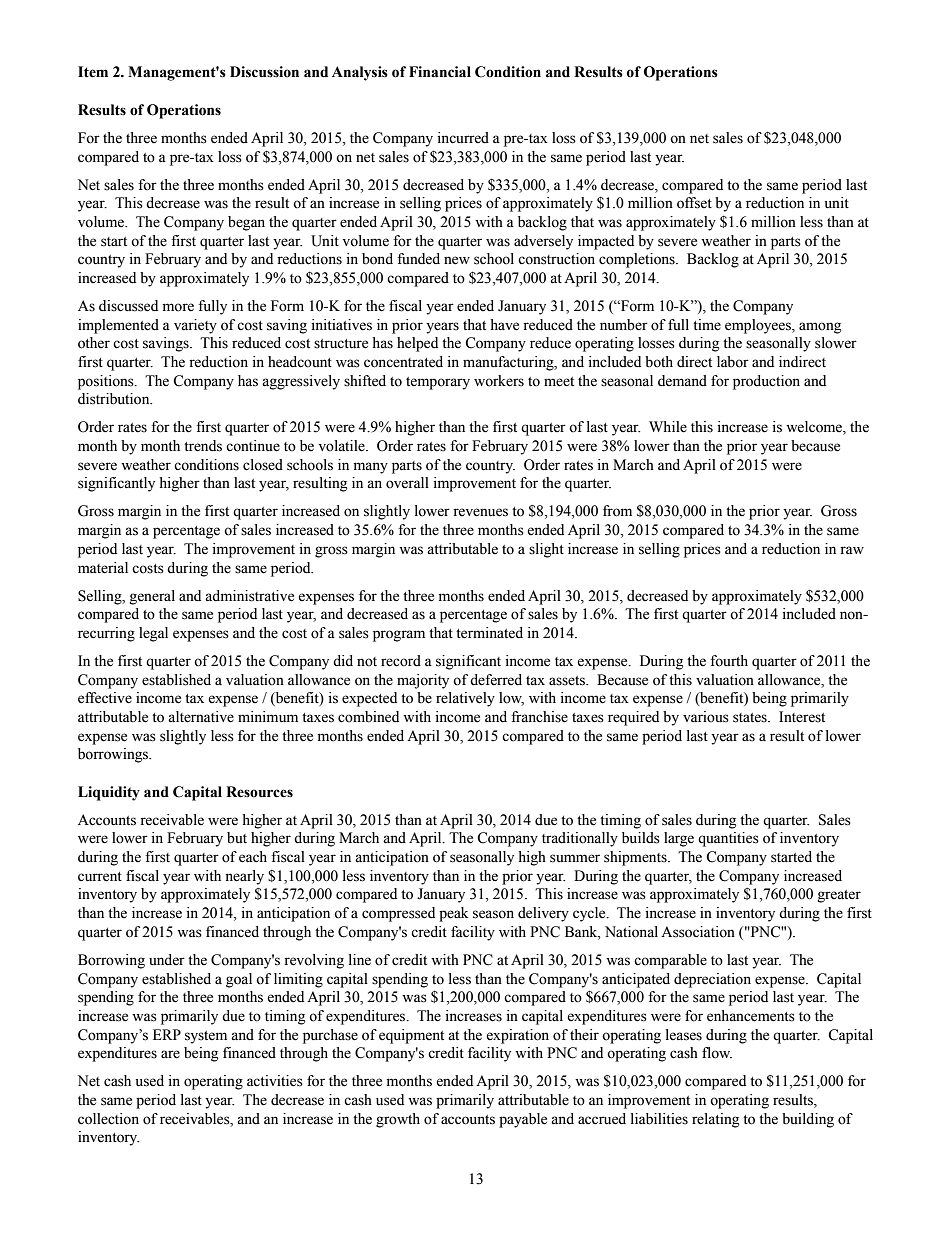 The width and height of the screenshot is (952, 1233). Describe the element at coordinates (465, 699) in the screenshot. I see `relatively` at that location.
